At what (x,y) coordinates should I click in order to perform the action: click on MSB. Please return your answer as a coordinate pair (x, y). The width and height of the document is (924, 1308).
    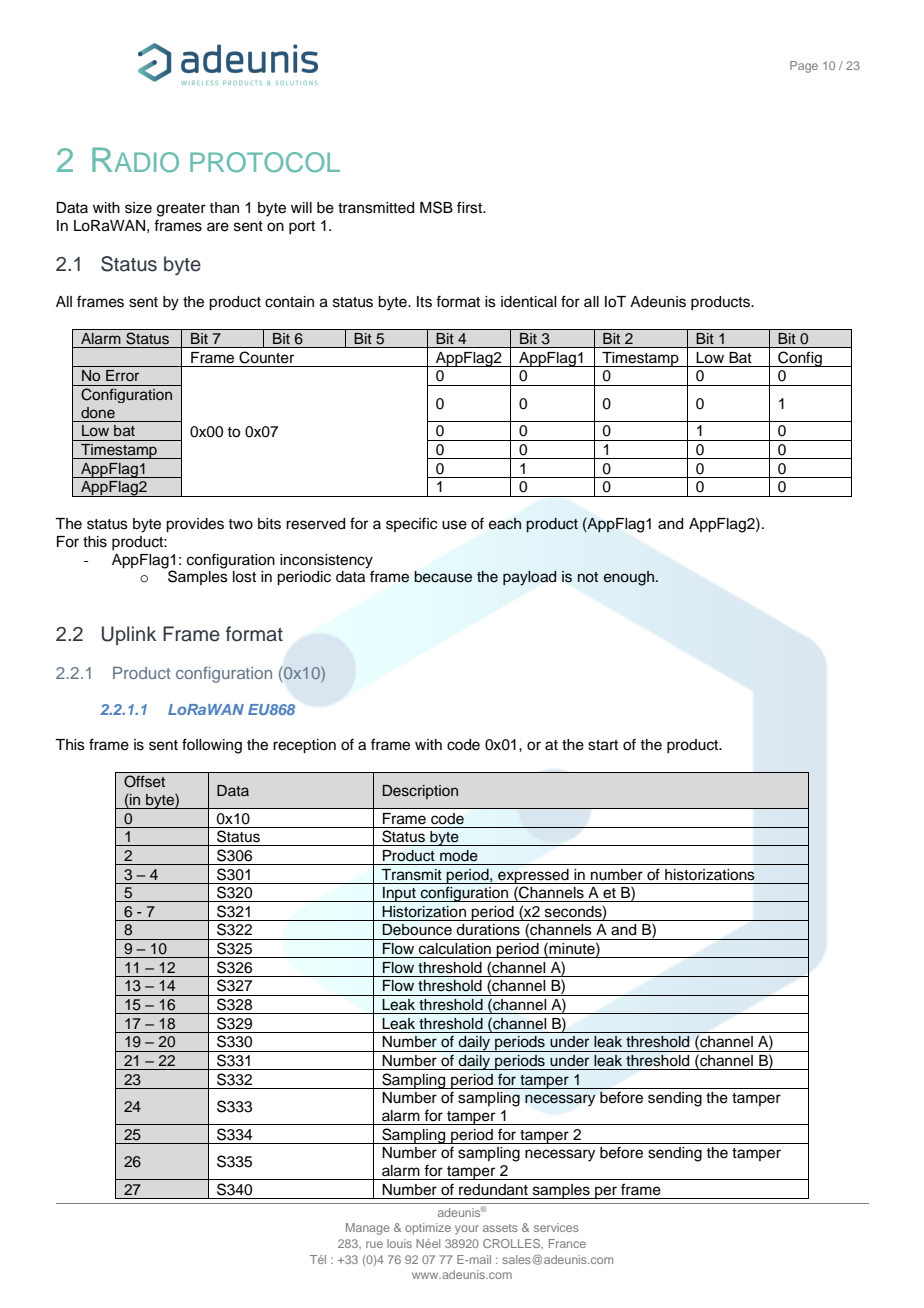
    Looking at the image, I should click on (436, 207).
